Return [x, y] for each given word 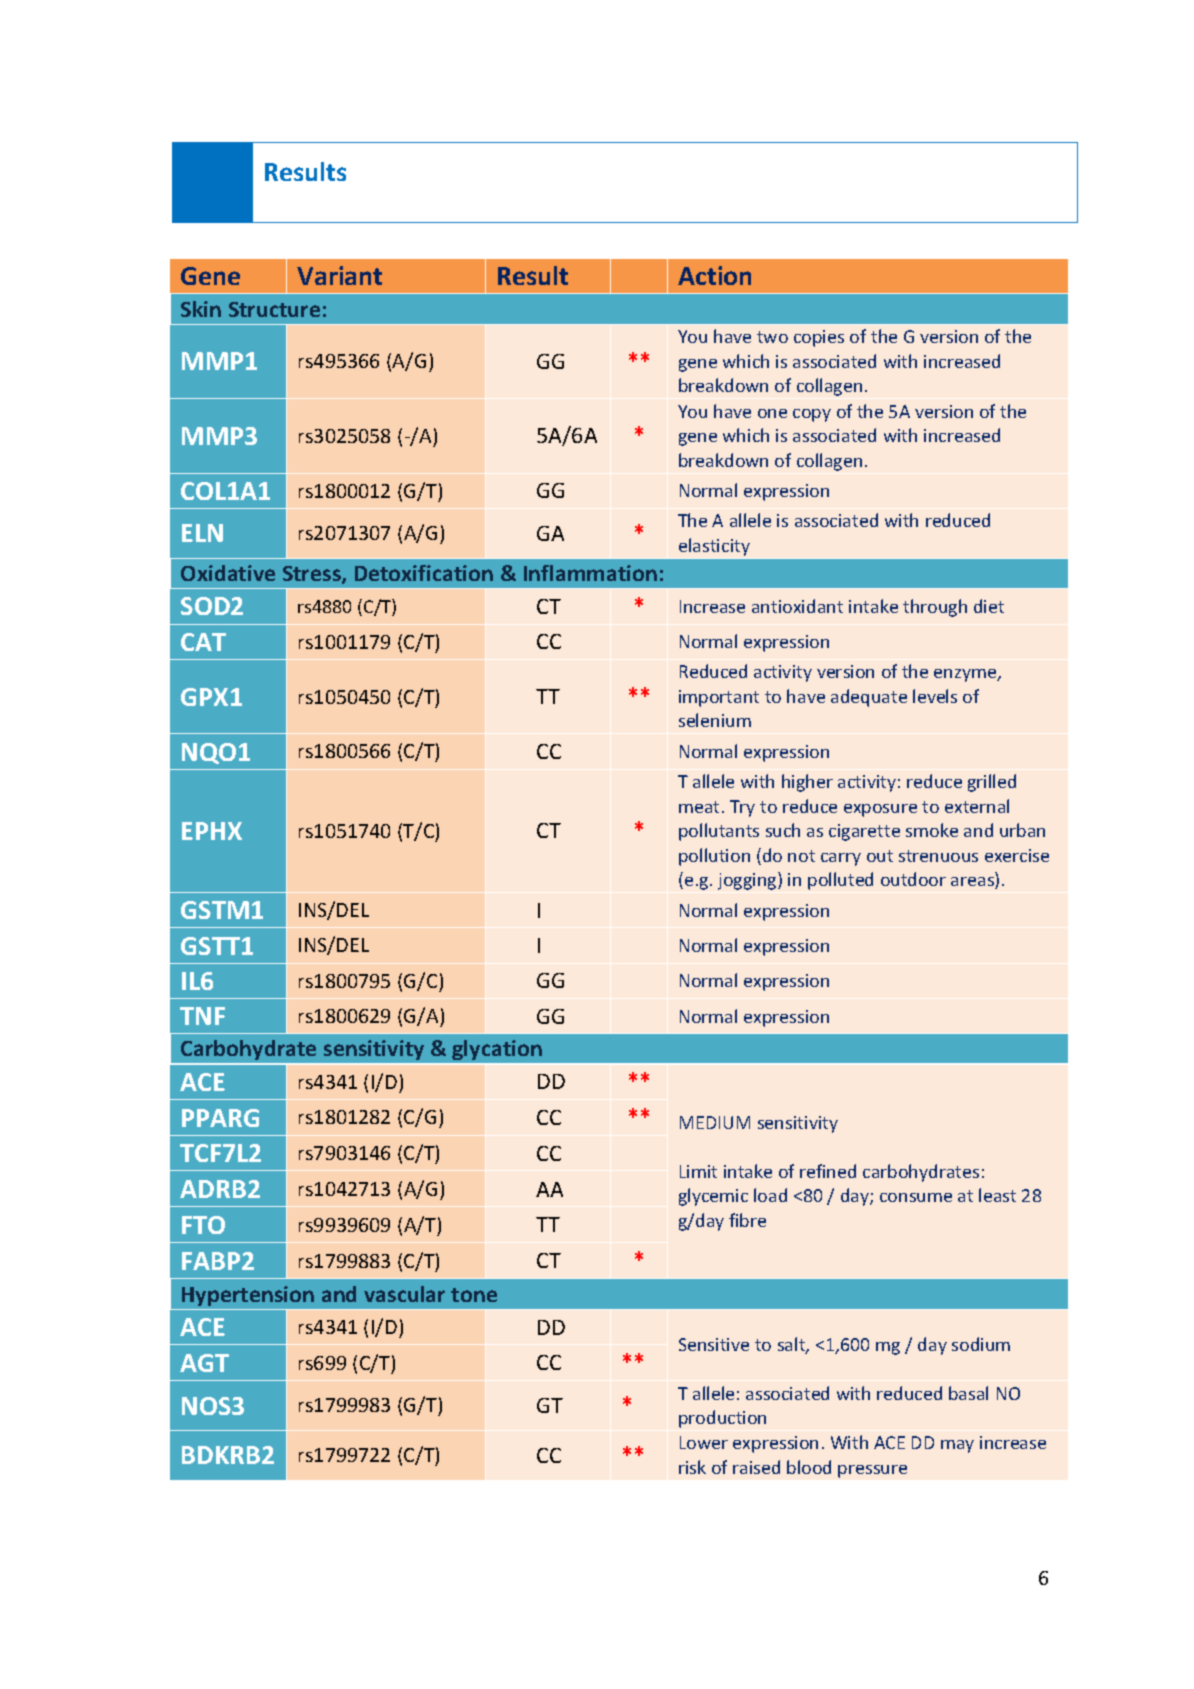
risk [692, 1467]
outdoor [913, 879]
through [935, 608]
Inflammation [590, 573]
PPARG [220, 1118]
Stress [313, 575]
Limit [698, 1171]
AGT [204, 1363]
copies [819, 338]
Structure [274, 309]
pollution [714, 857]
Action [714, 275]
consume [916, 1197]
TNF [202, 1016]
